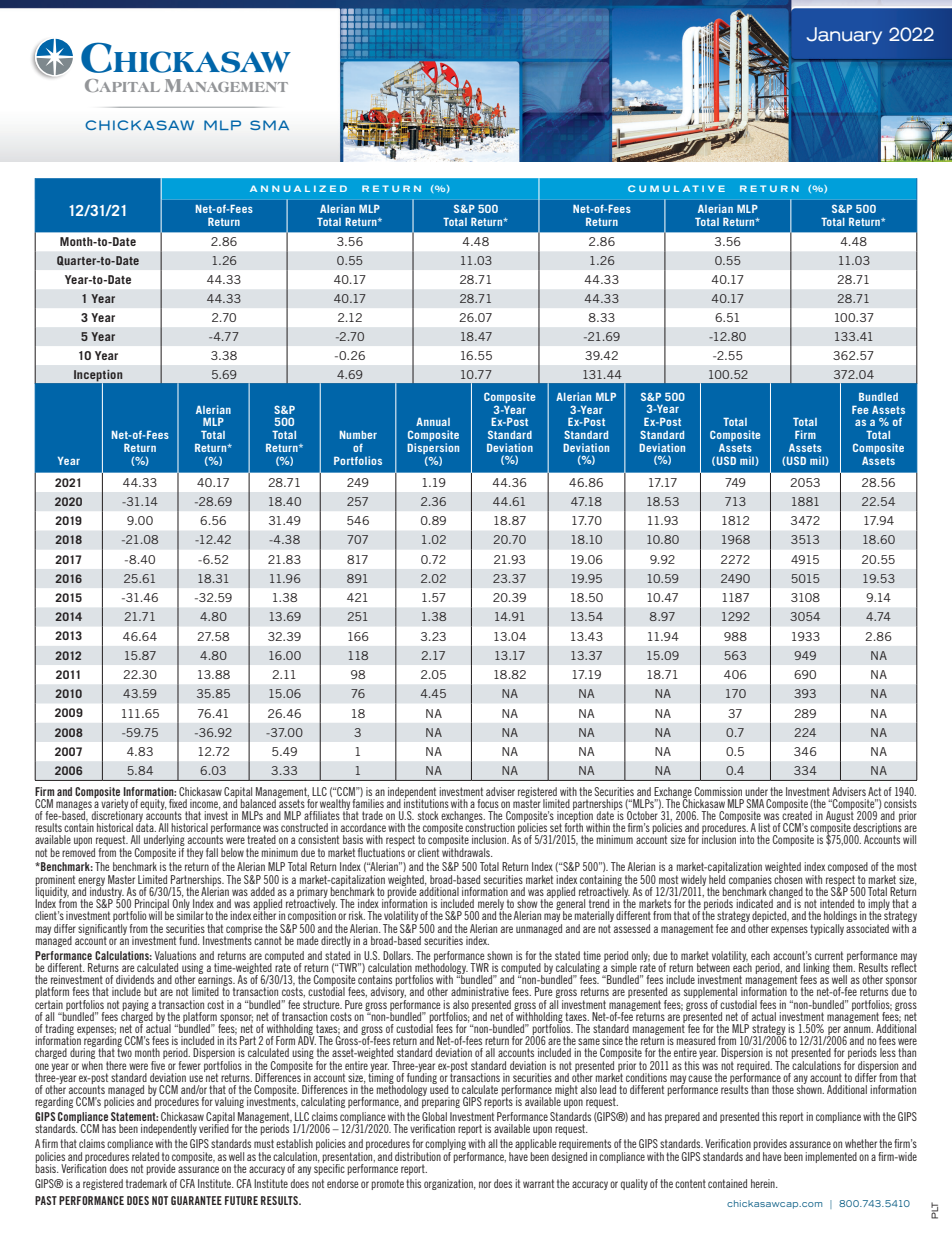  What do you see at coordinates (485, 1184) in the image?
I see `nor` at bounding box center [485, 1184].
